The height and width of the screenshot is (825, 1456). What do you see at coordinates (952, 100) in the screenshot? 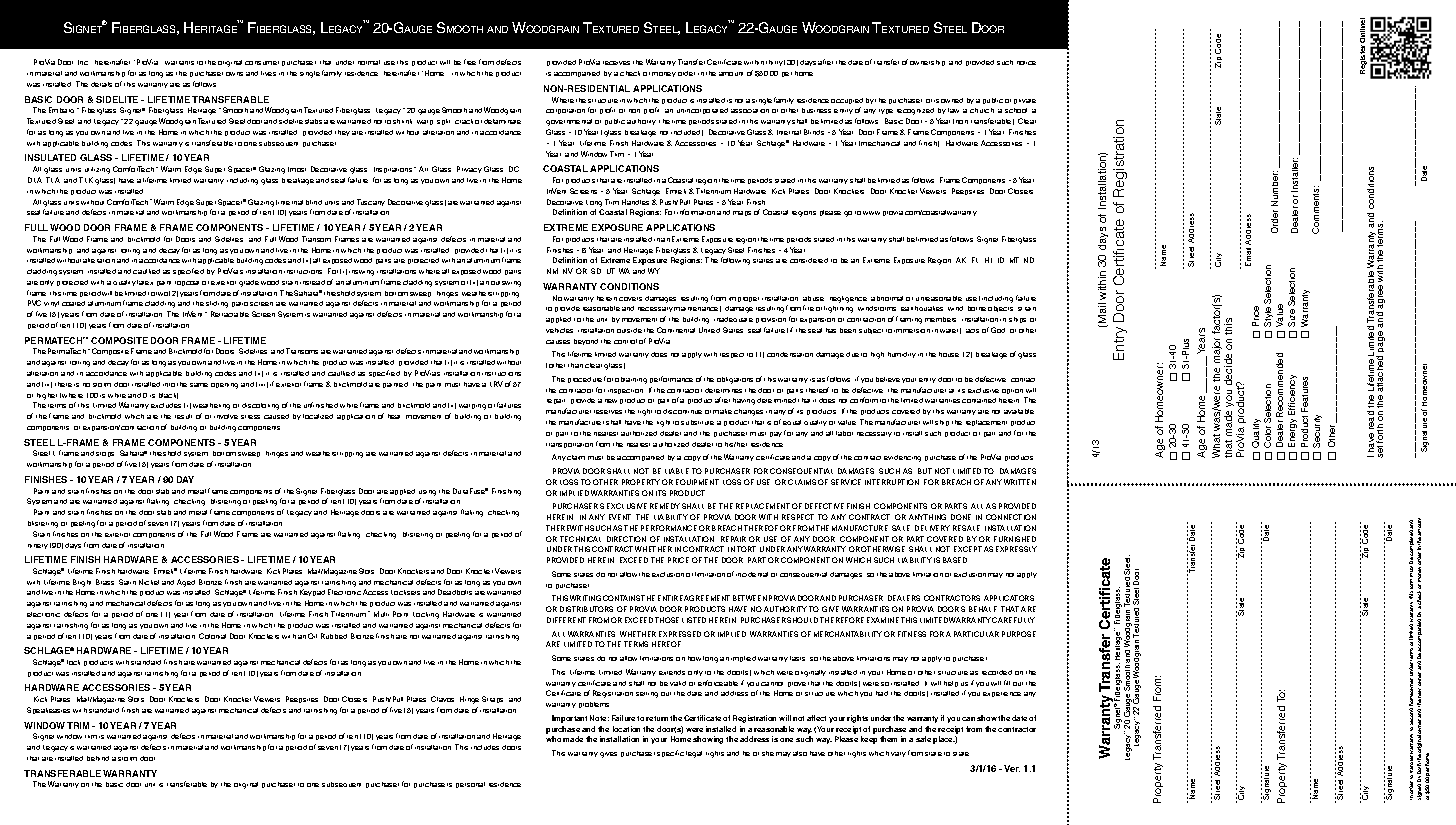
I see `owned` at bounding box center [952, 100].
